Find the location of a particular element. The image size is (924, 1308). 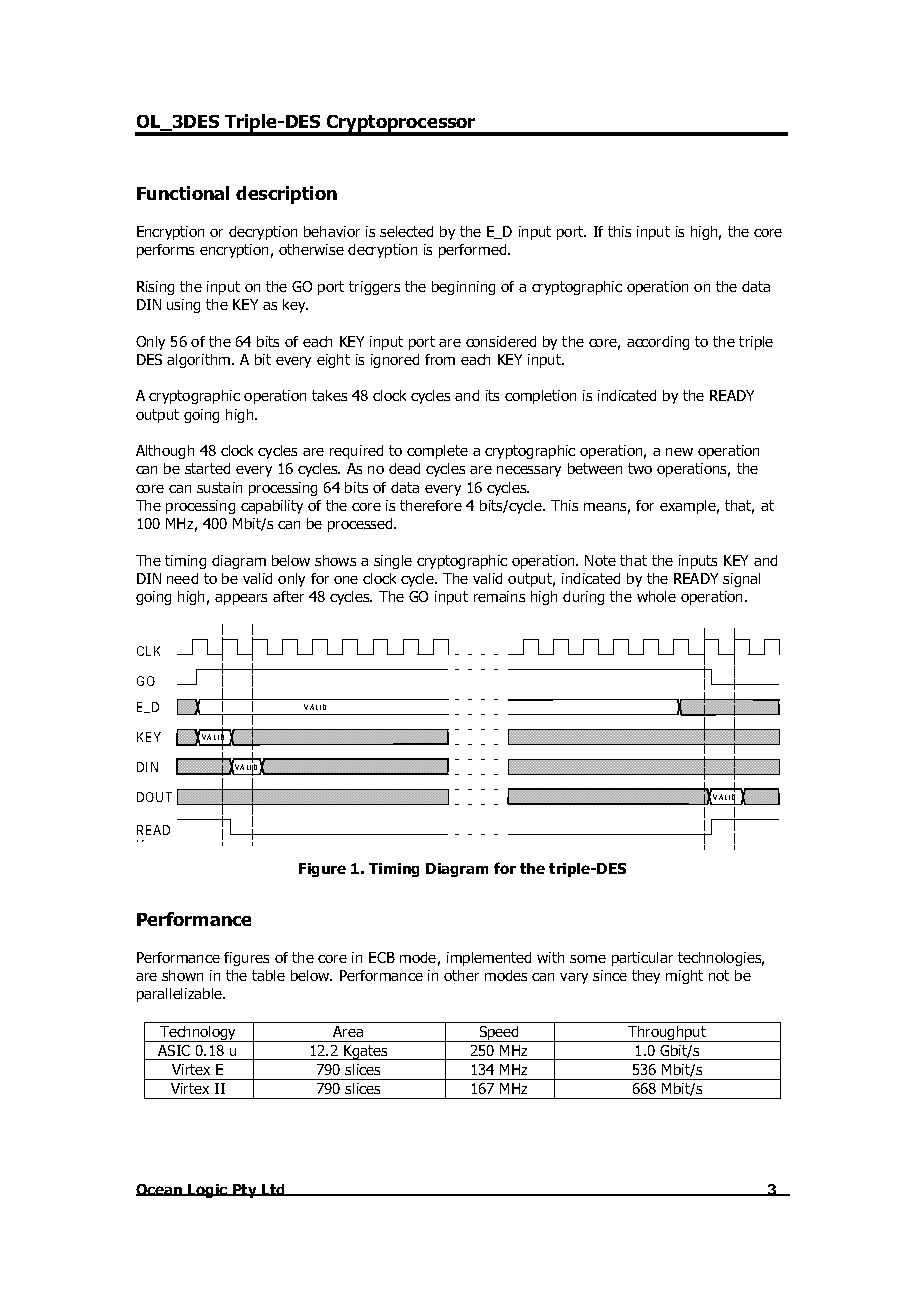

sustain is located at coordinates (219, 487).
